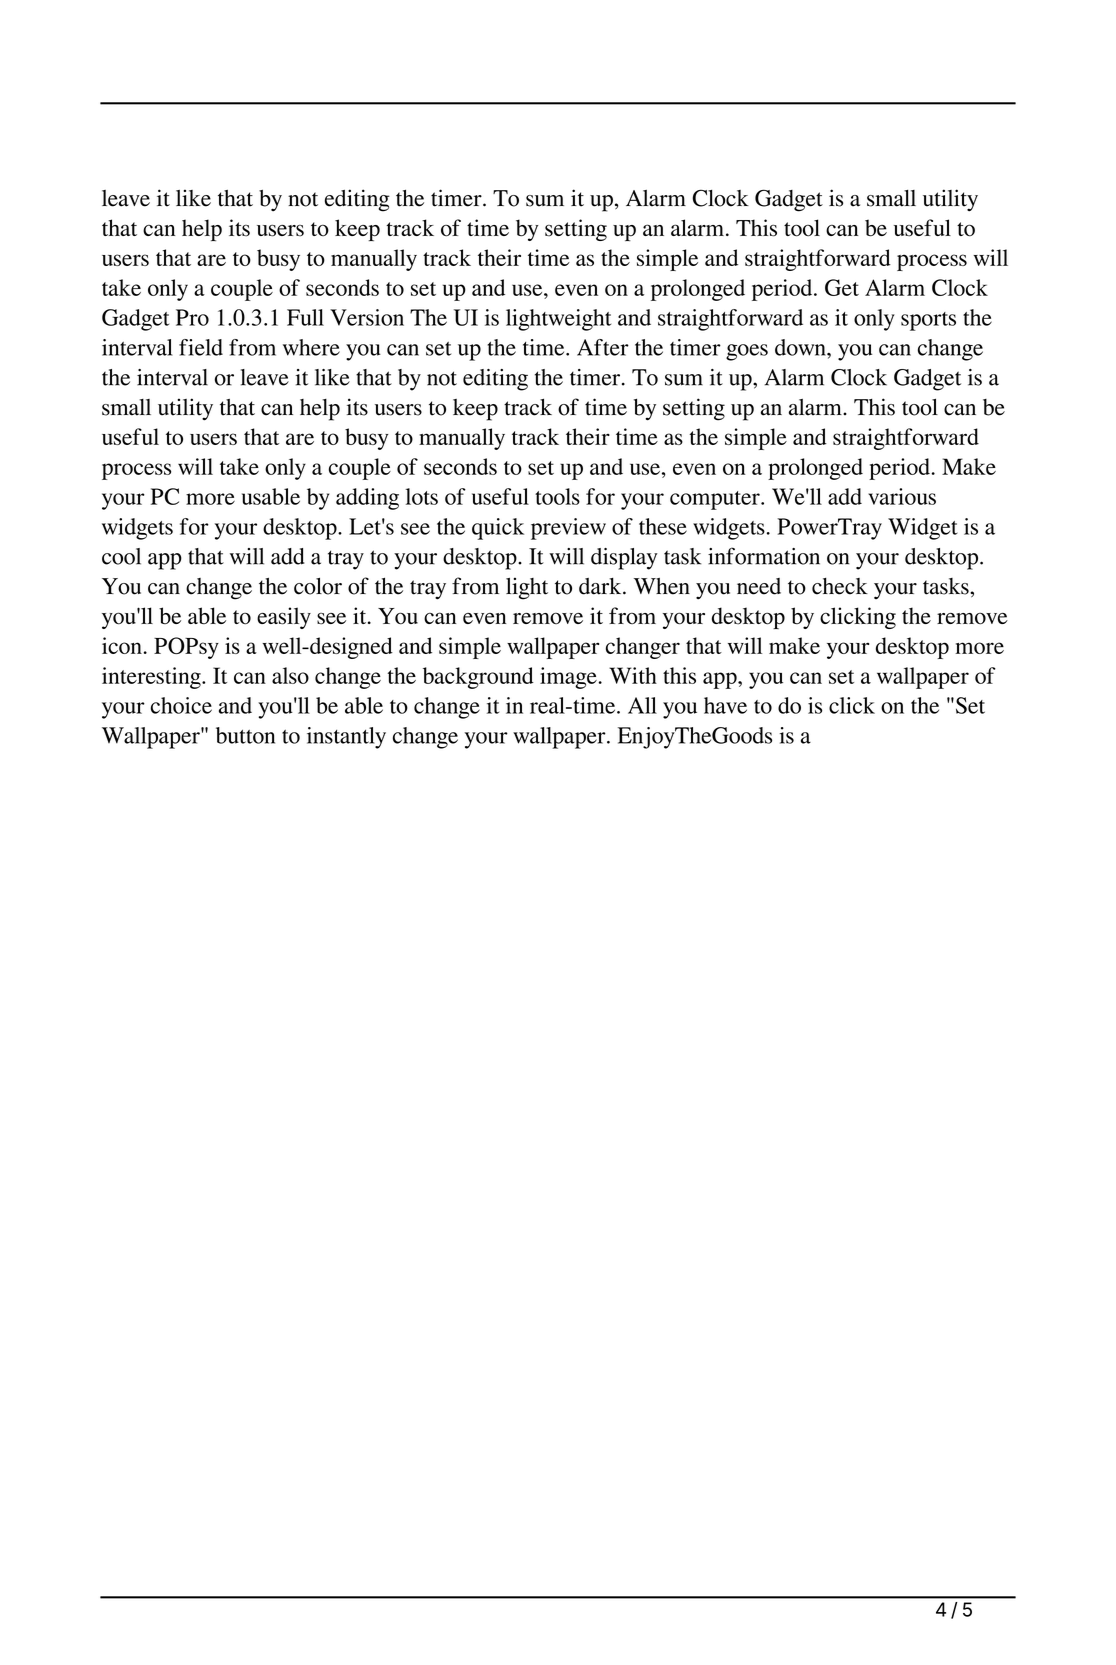  Describe the element at coordinates (422, 496) in the image. I see `lots` at that location.
